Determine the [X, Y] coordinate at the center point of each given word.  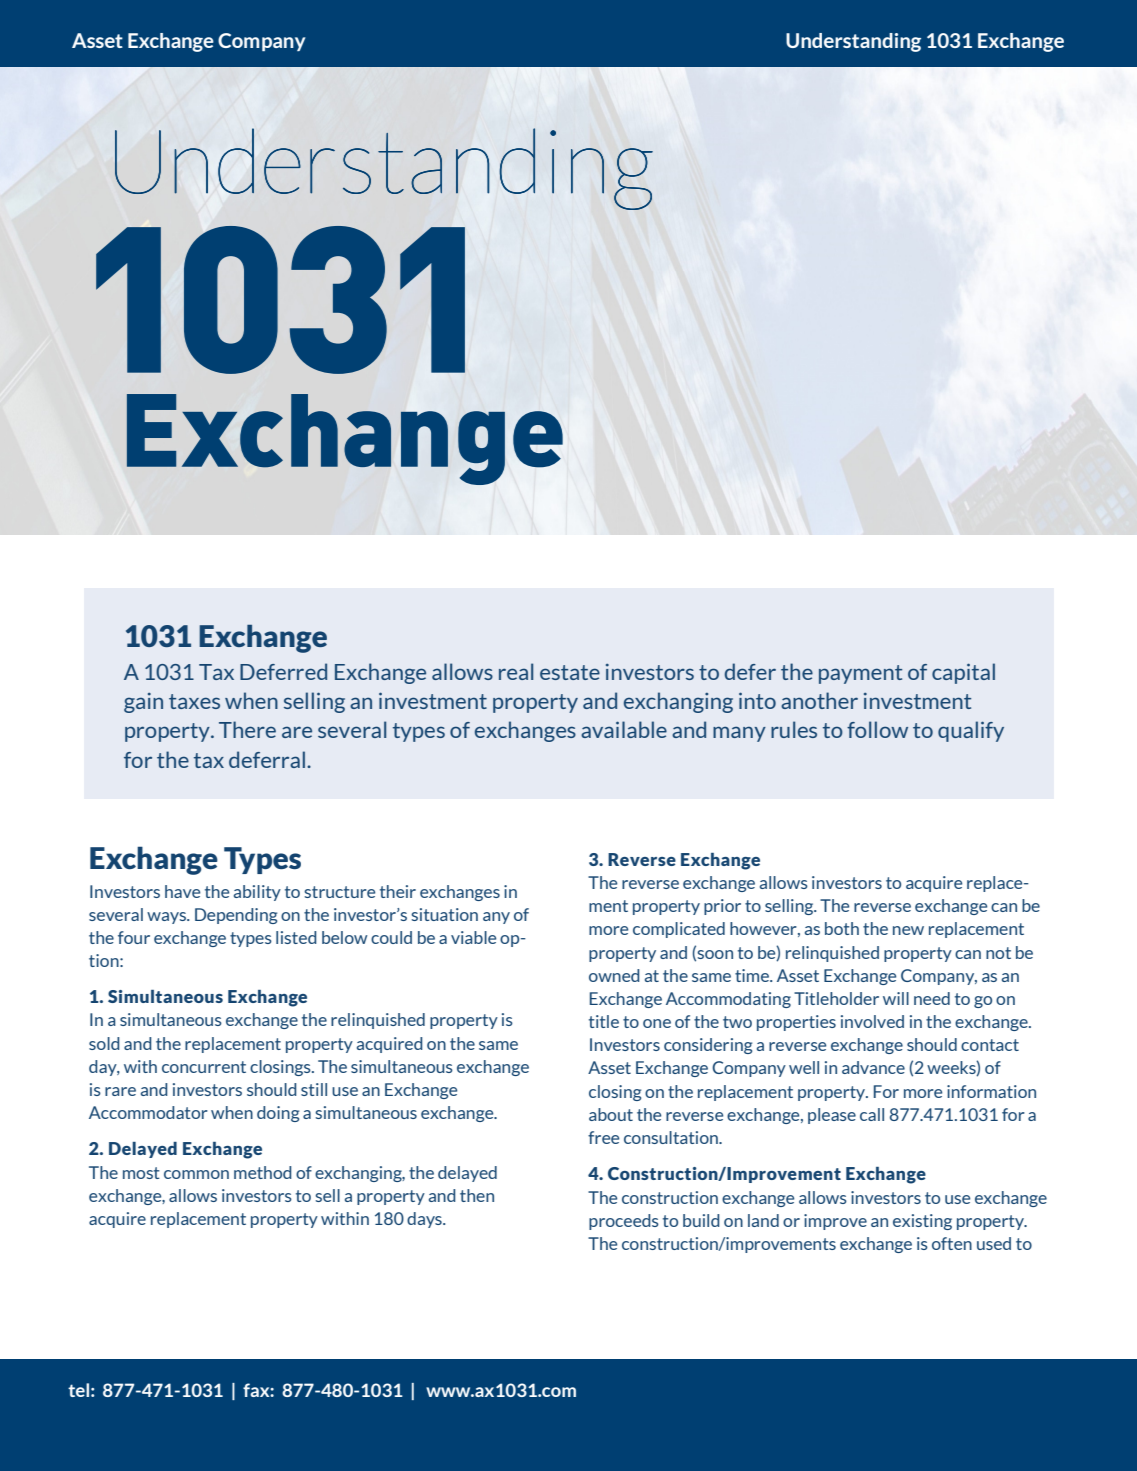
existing [922, 1222]
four [134, 937]
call [872, 1114]
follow [877, 729]
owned [614, 975]
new [908, 930]
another [819, 700]
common [196, 1174]
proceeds [624, 1222]
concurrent [204, 1067]
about [611, 1114]
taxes [194, 701]
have [182, 891]
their [398, 891]
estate [570, 672]
